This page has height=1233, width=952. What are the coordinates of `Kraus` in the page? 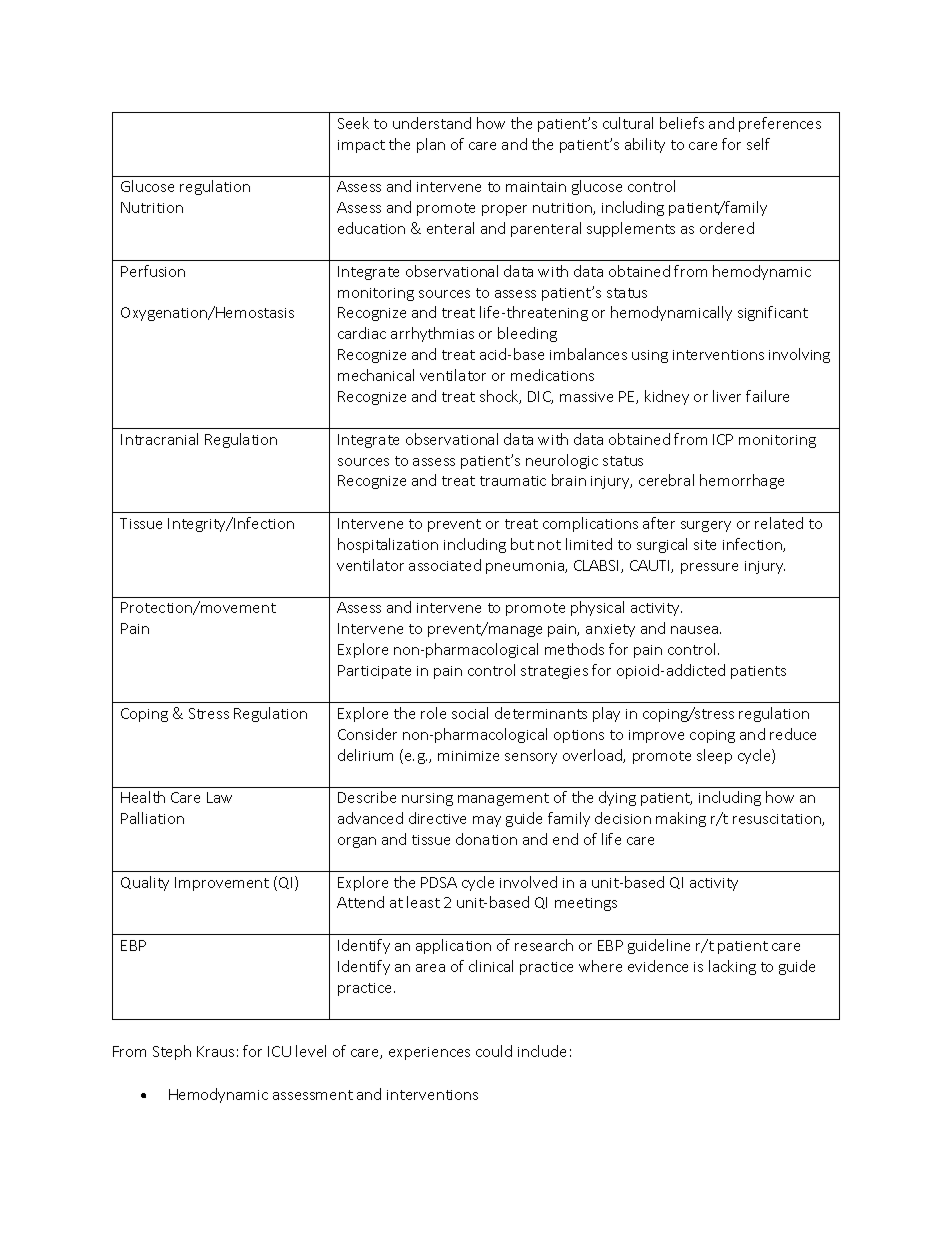 It's located at (215, 1051).
